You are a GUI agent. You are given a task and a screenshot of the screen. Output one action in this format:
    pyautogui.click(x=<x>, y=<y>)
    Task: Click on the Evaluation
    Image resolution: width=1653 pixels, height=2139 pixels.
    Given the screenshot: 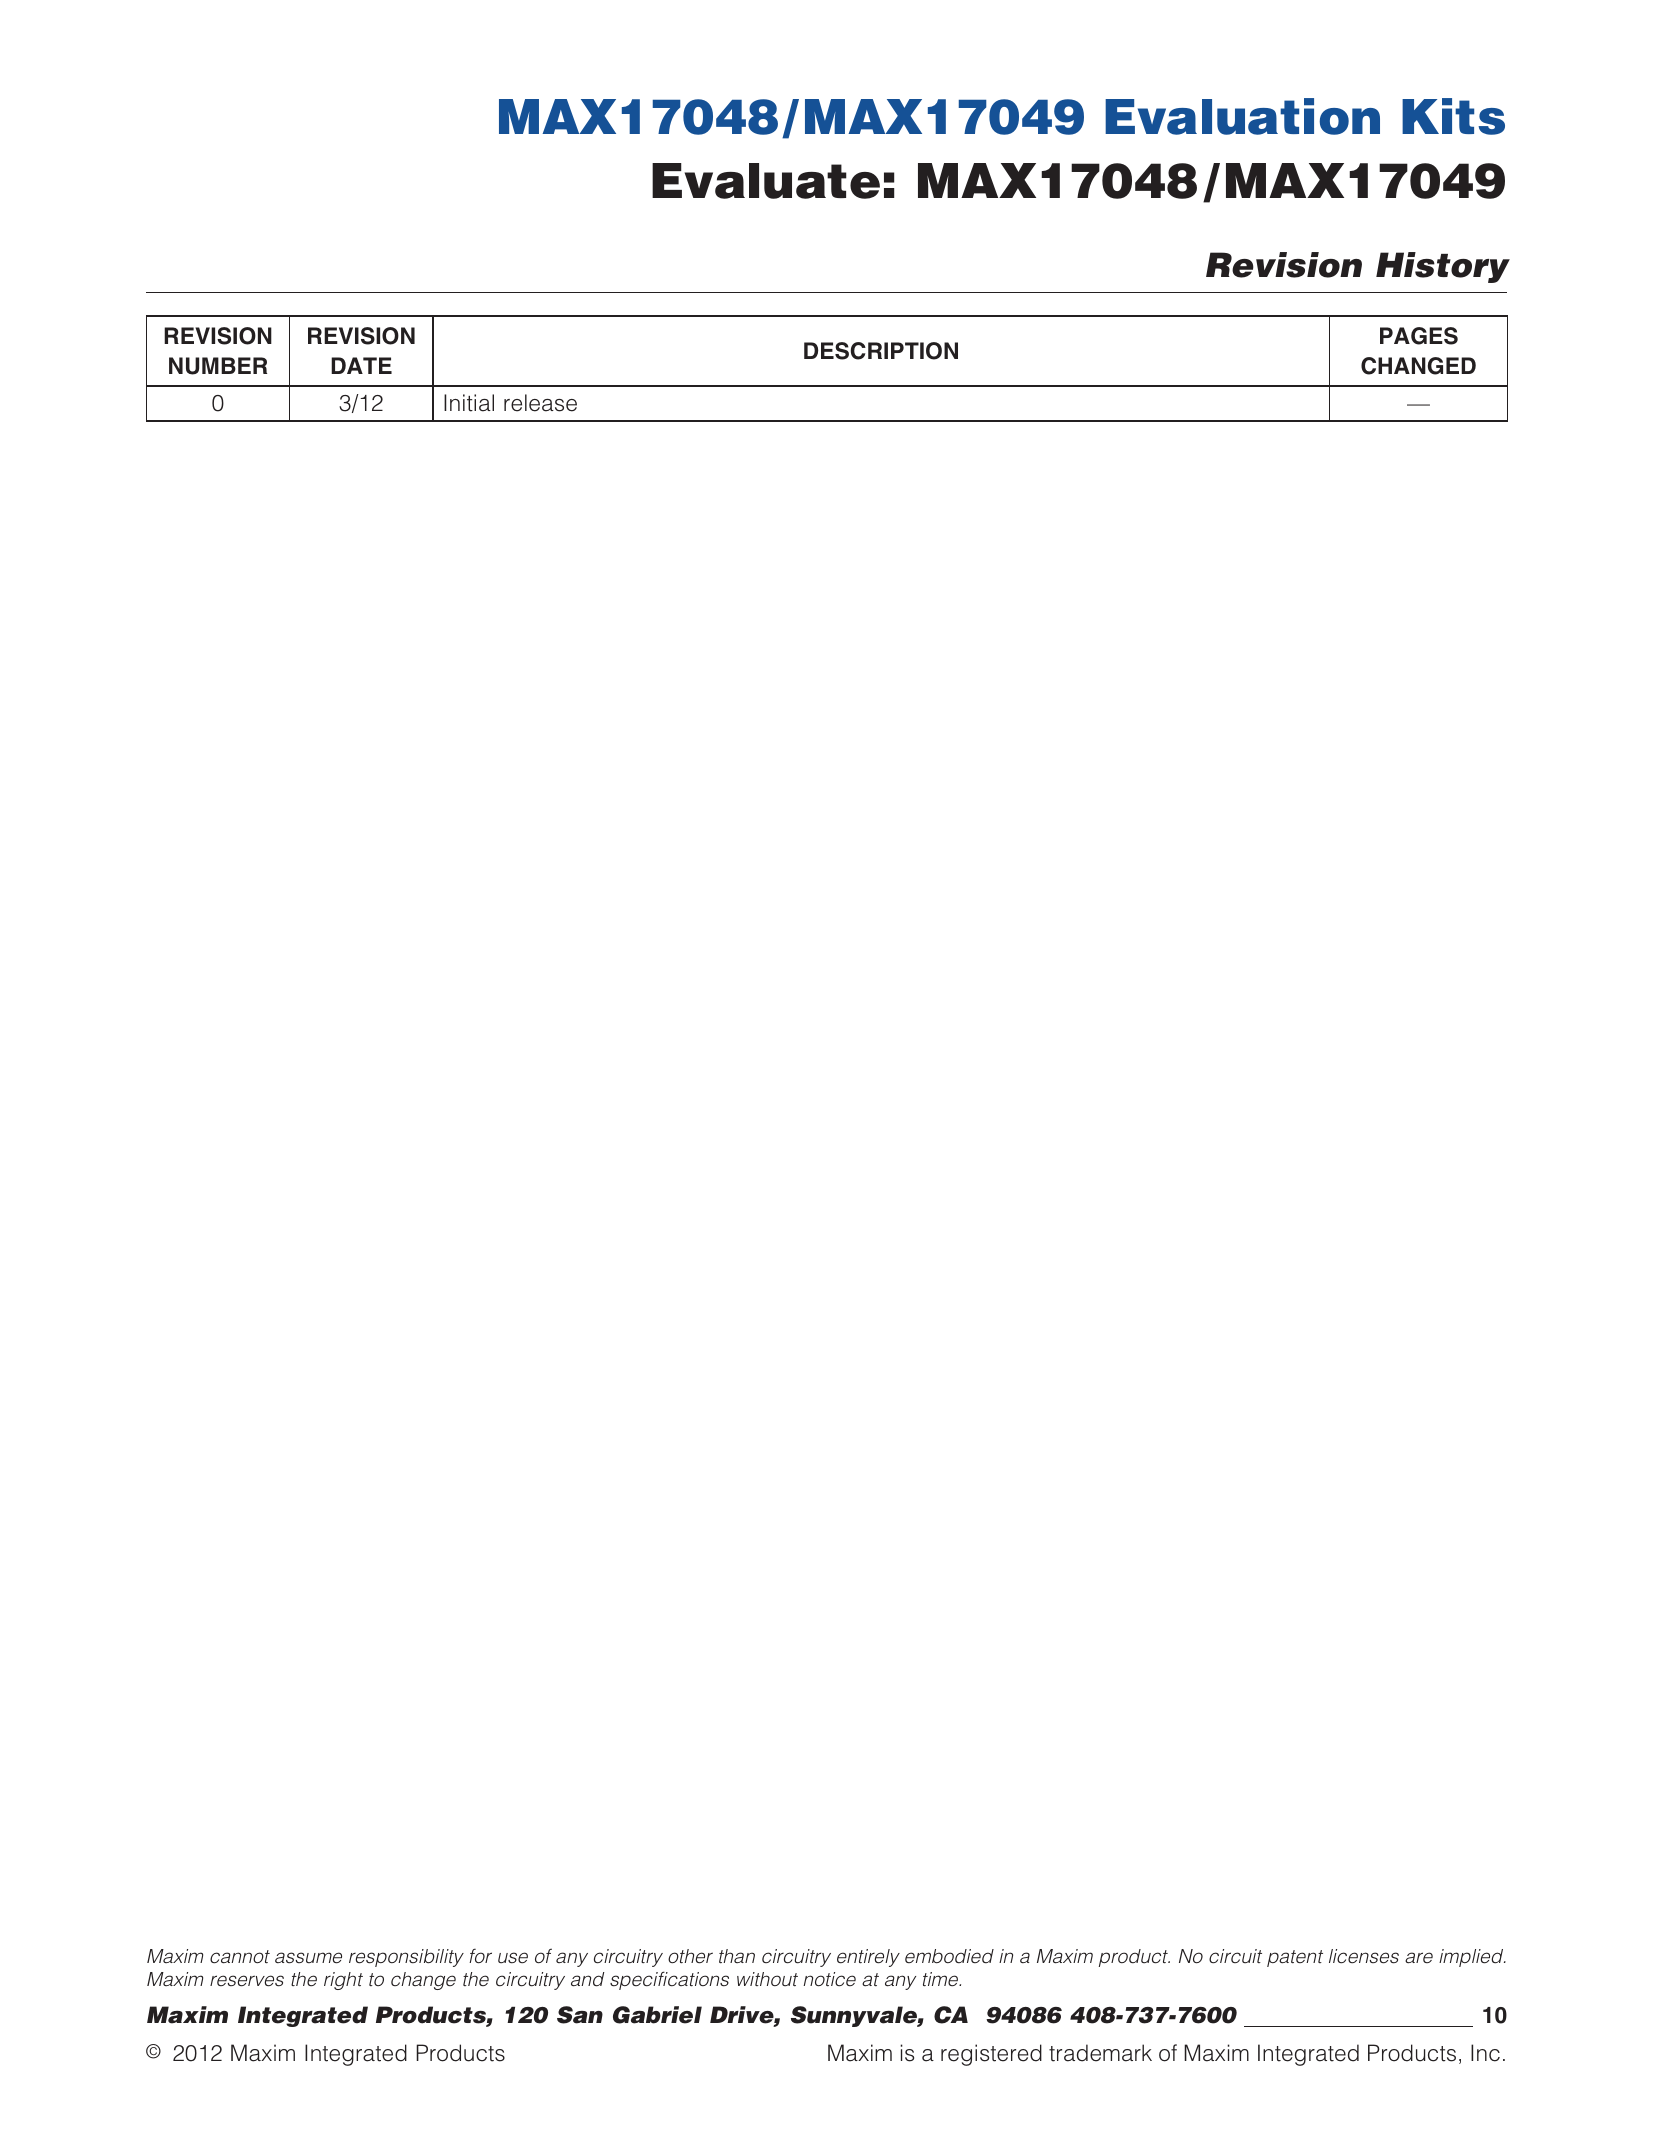 What is the action you would take?
    pyautogui.click(x=1242, y=116)
